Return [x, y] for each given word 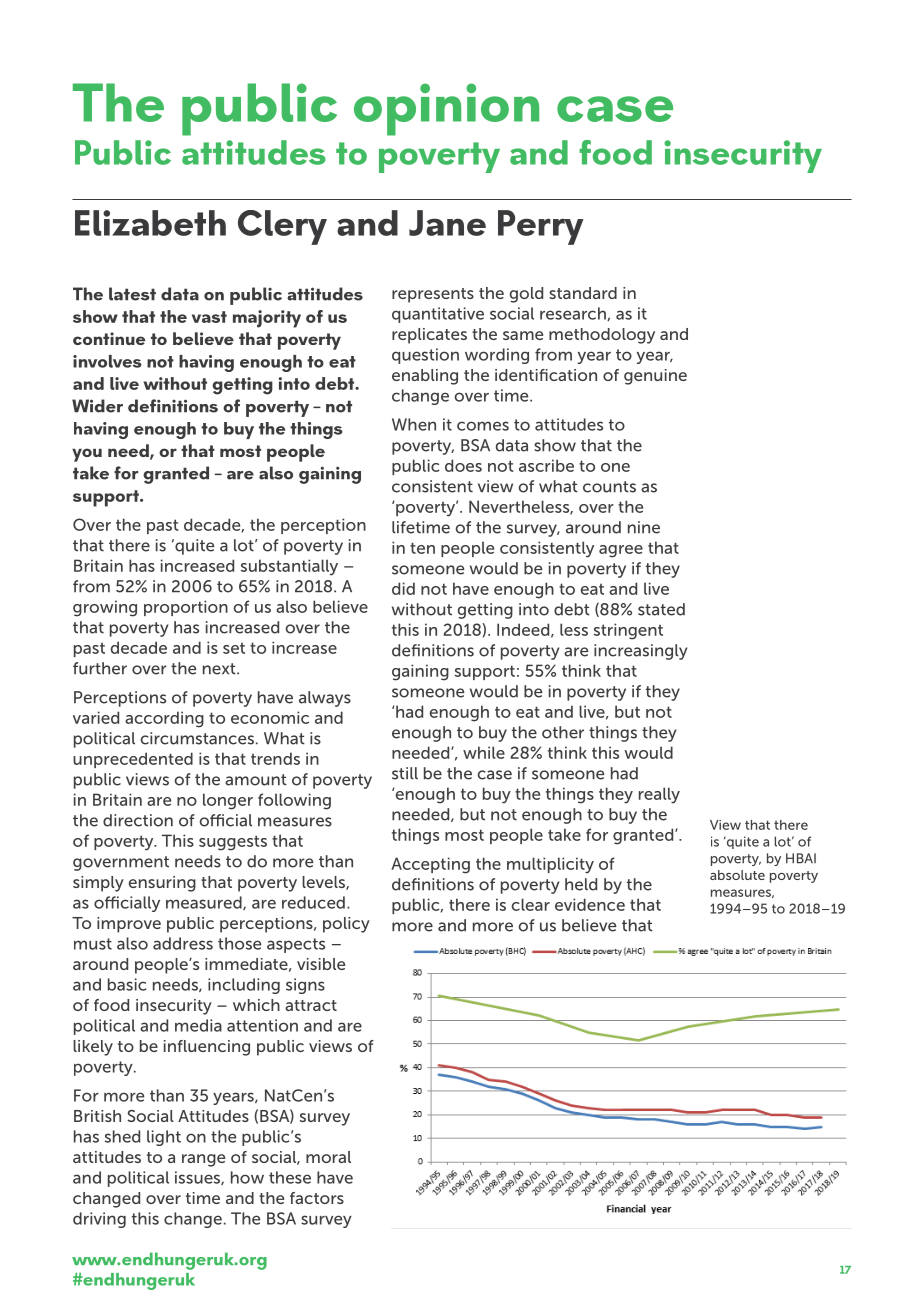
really [659, 795]
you [87, 455]
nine [644, 527]
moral [328, 1157]
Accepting [430, 865]
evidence [590, 904]
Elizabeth [150, 223]
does [463, 465]
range [203, 1160]
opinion [446, 109]
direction [138, 820]
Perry [541, 227]
